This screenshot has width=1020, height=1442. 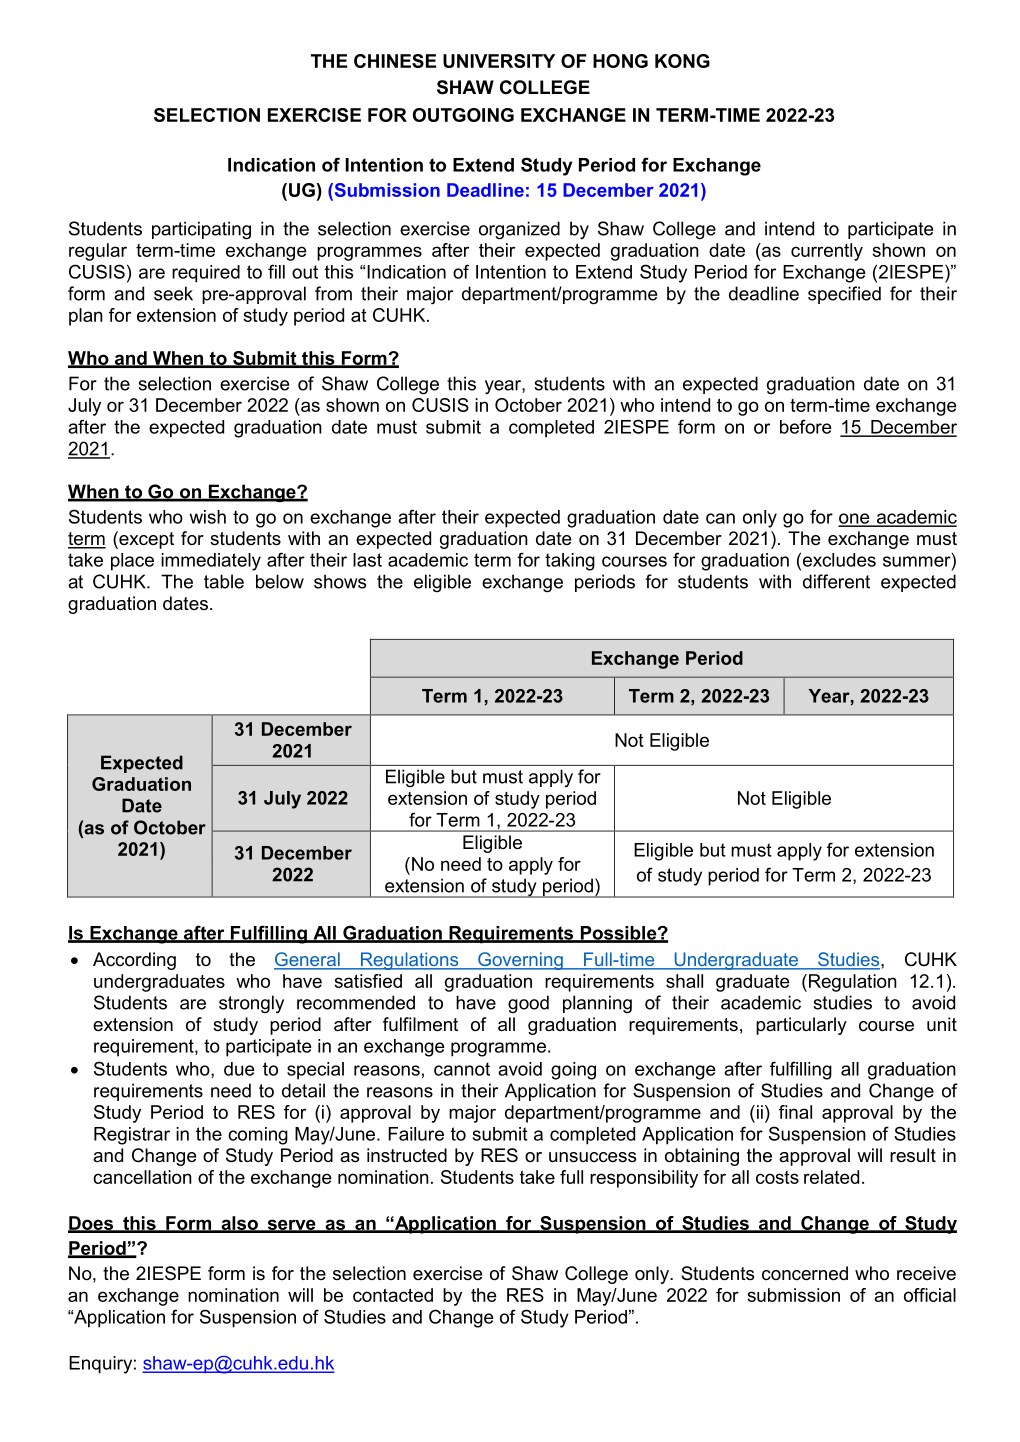 What do you see at coordinates (682, 61) in the screenshot?
I see `KONG` at bounding box center [682, 61].
